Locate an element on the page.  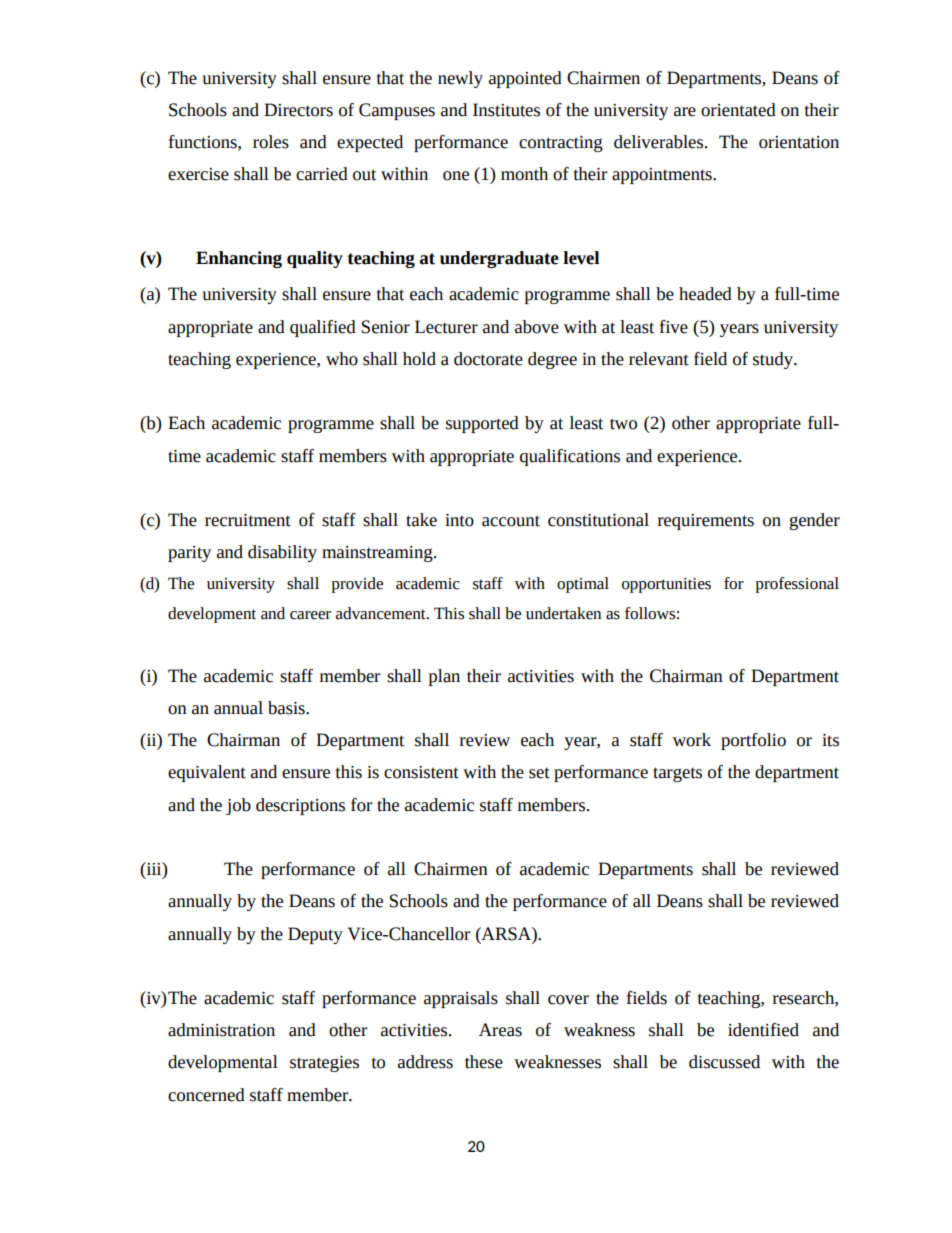
Directors is located at coordinates (298, 110).
